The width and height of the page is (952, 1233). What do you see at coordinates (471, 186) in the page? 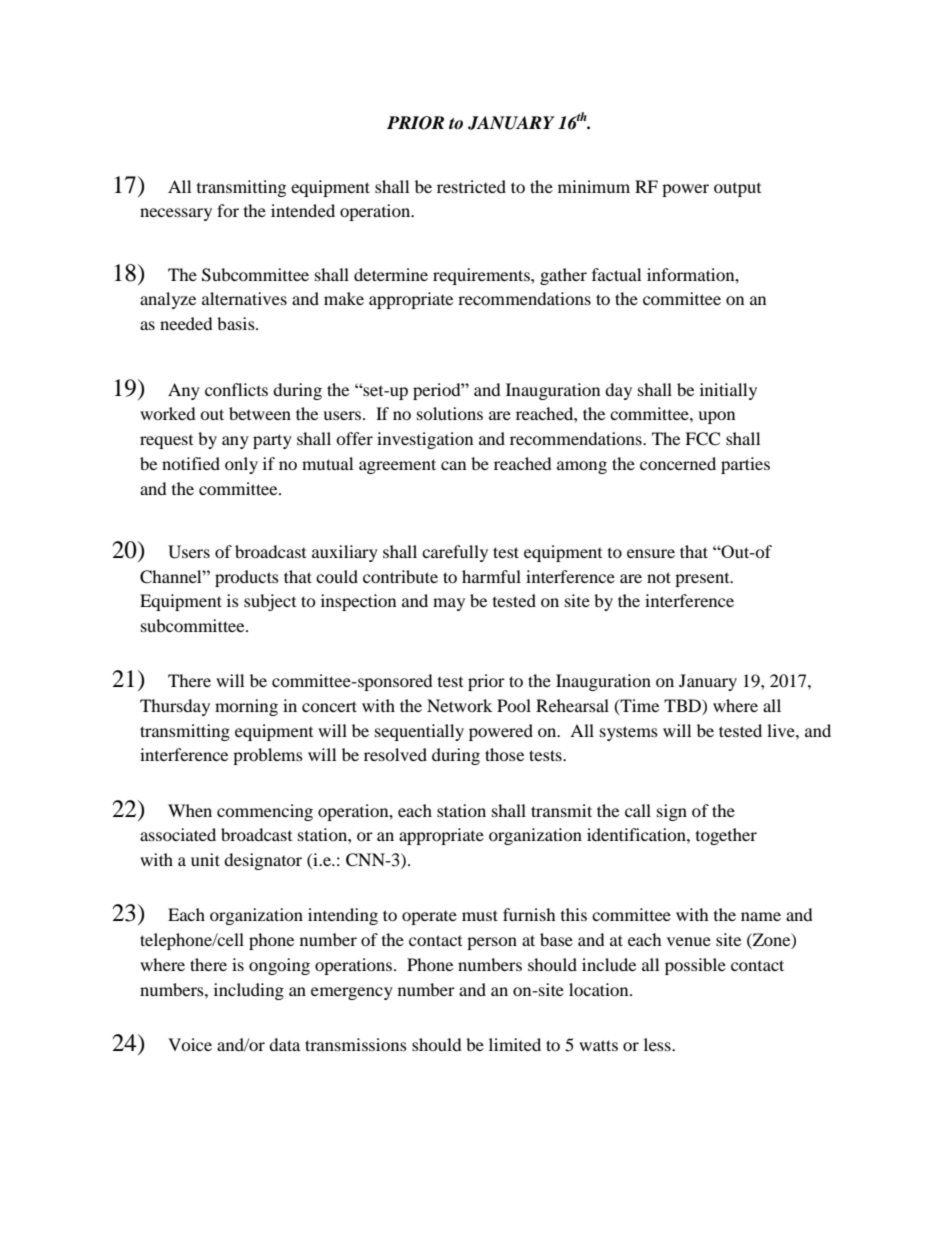
I see `restricted` at bounding box center [471, 186].
